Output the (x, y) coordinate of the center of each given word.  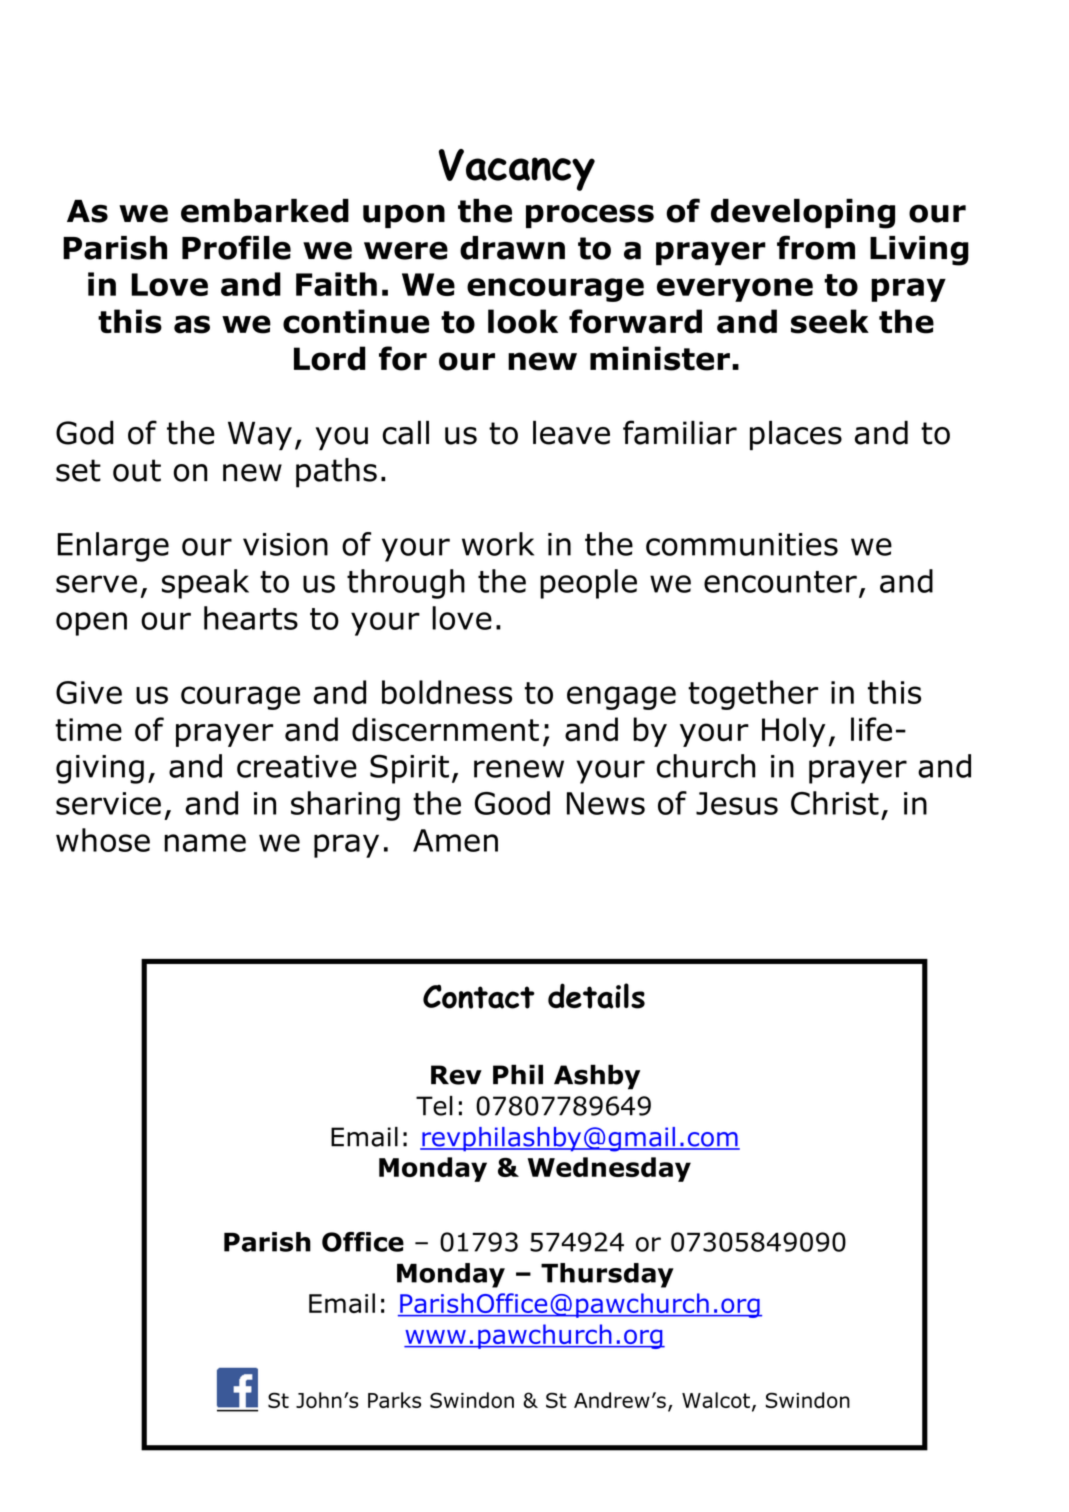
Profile (236, 247)
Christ (835, 803)
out (137, 470)
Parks (394, 1400)
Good (512, 803)
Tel (434, 1106)
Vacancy (517, 170)
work (498, 544)
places (796, 435)
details (596, 996)
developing (803, 213)
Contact (479, 996)
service (108, 803)
